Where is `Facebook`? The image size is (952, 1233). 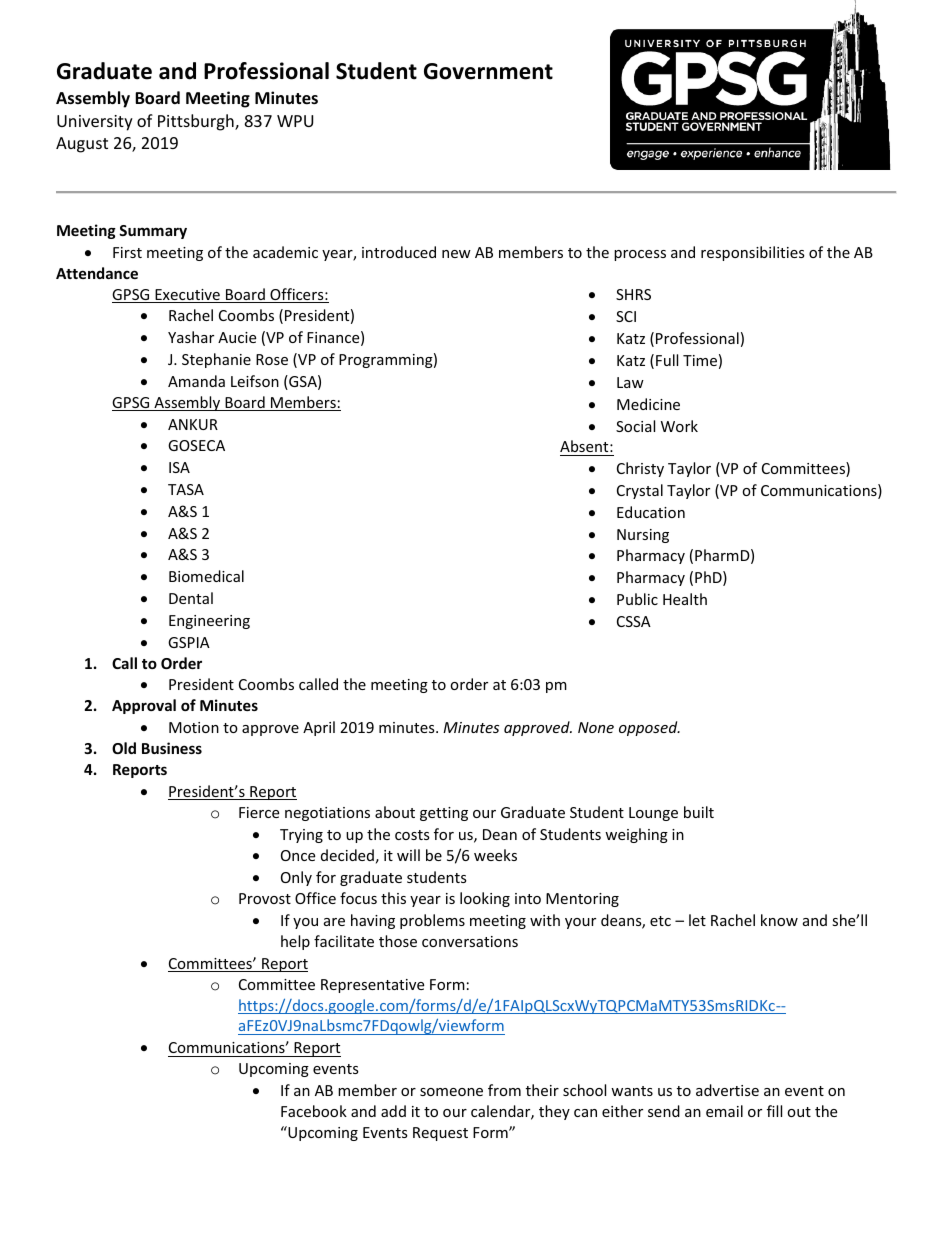
Facebook is located at coordinates (314, 1111).
